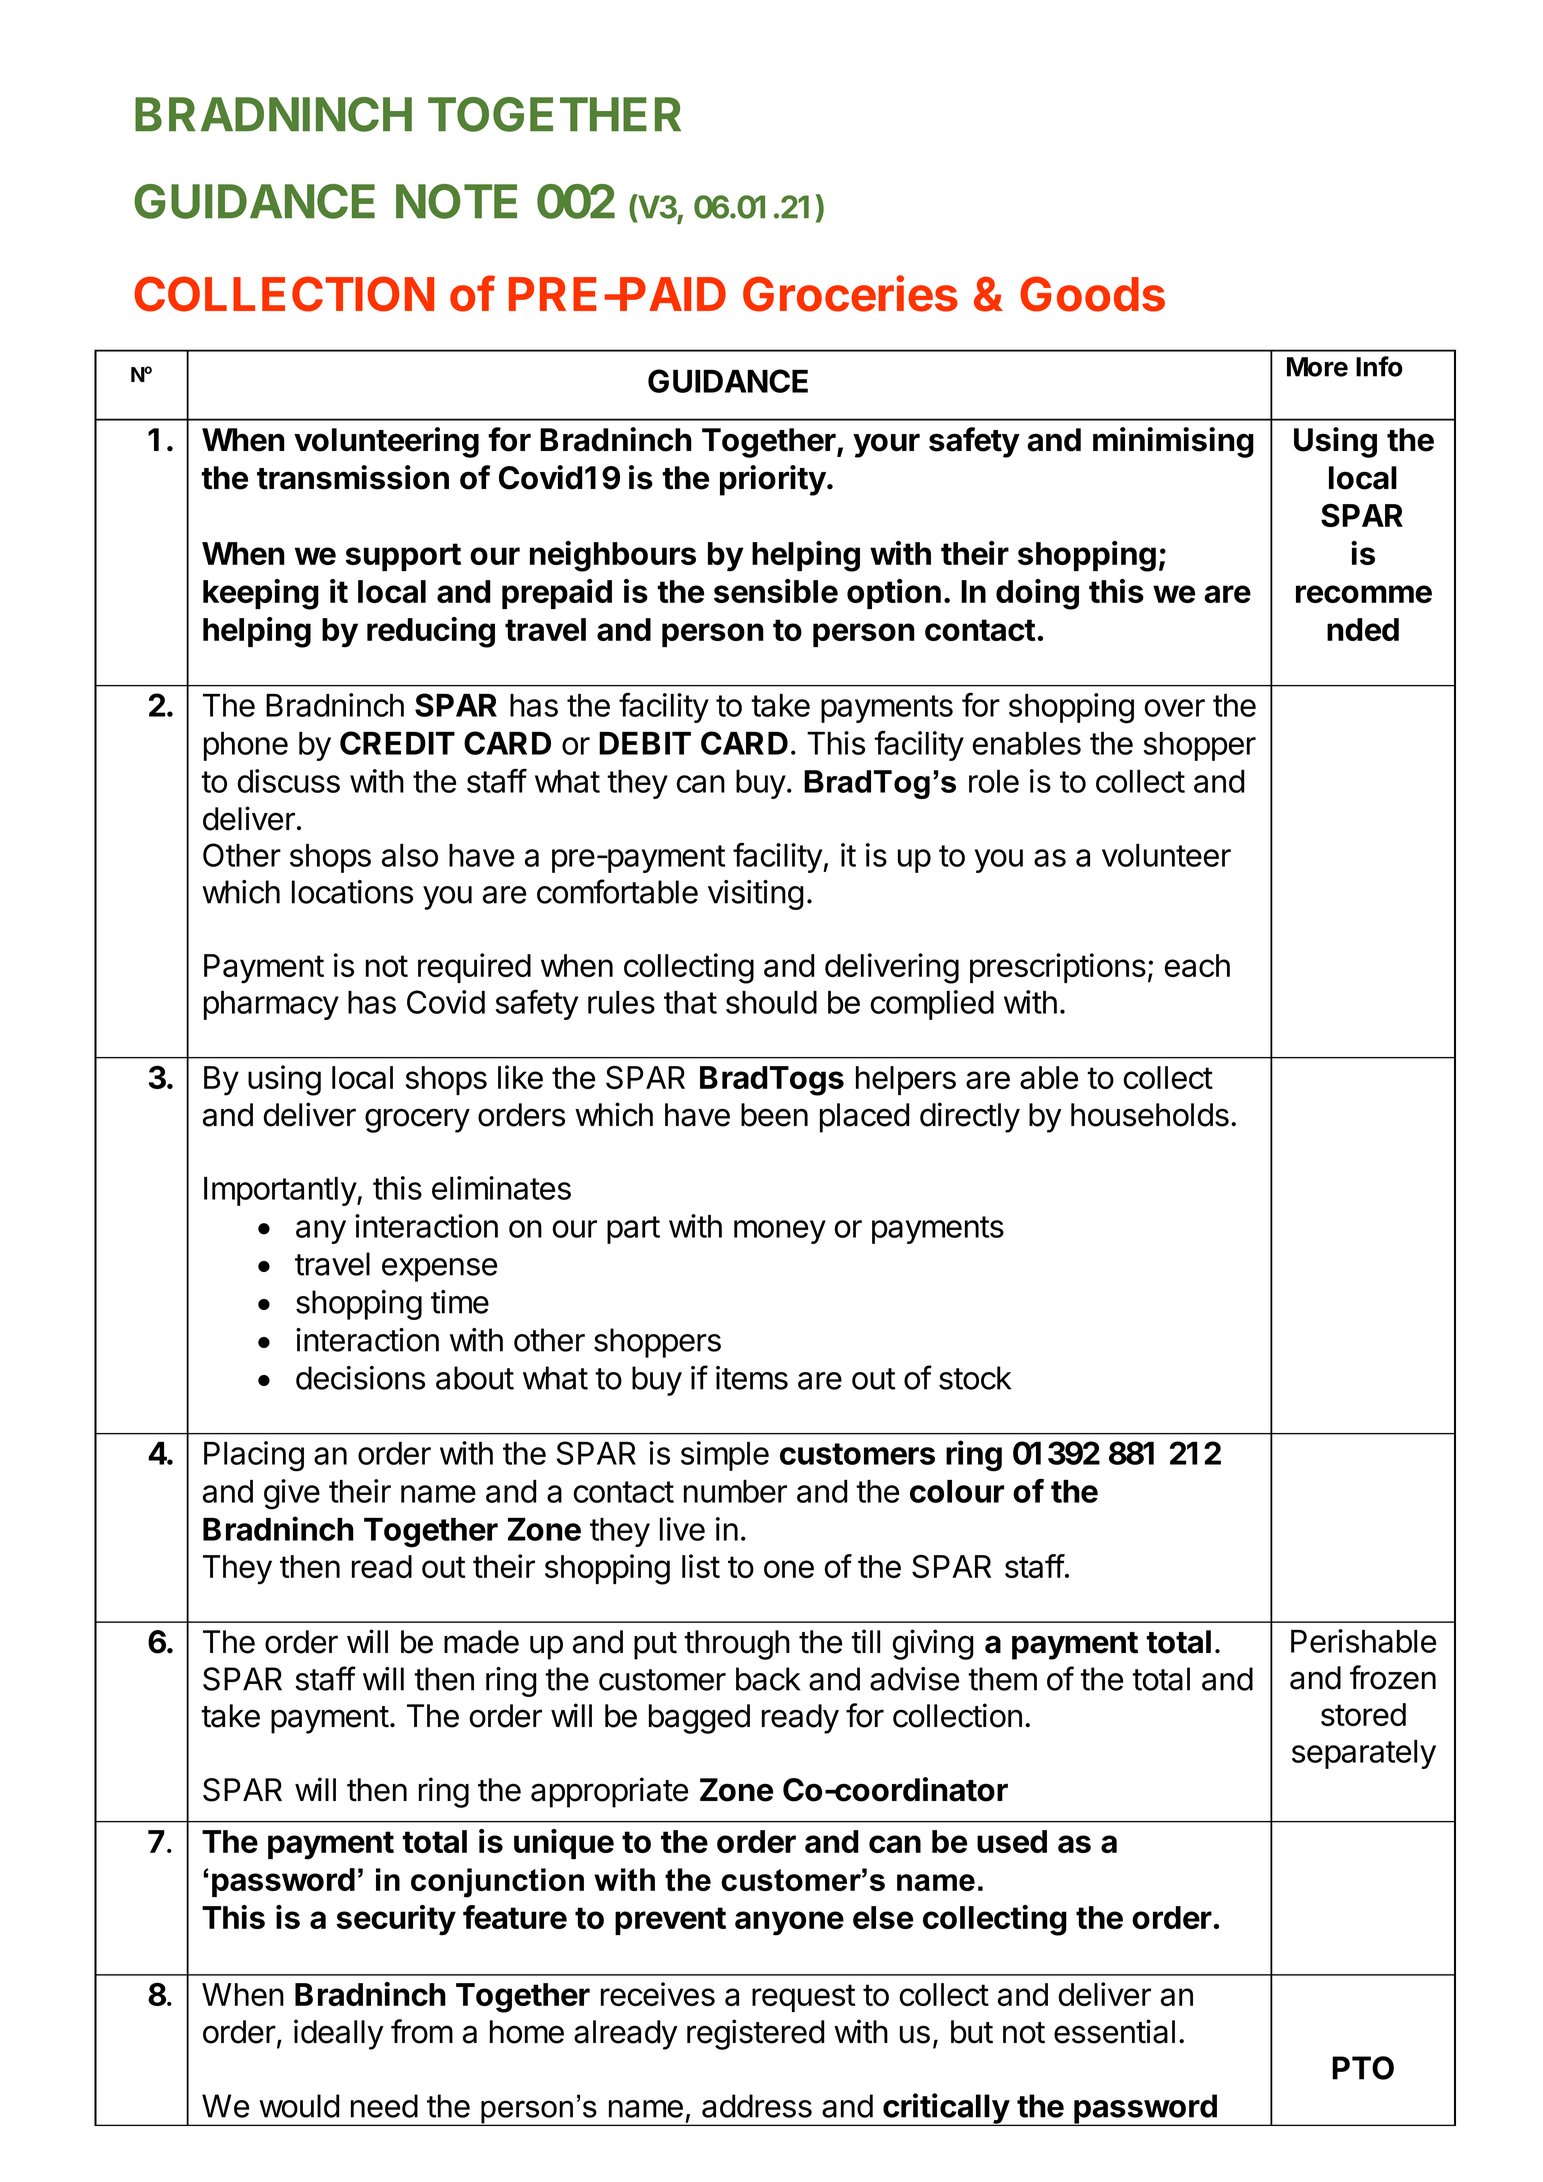  What do you see at coordinates (1317, 367) in the screenshot?
I see `More` at bounding box center [1317, 367].
